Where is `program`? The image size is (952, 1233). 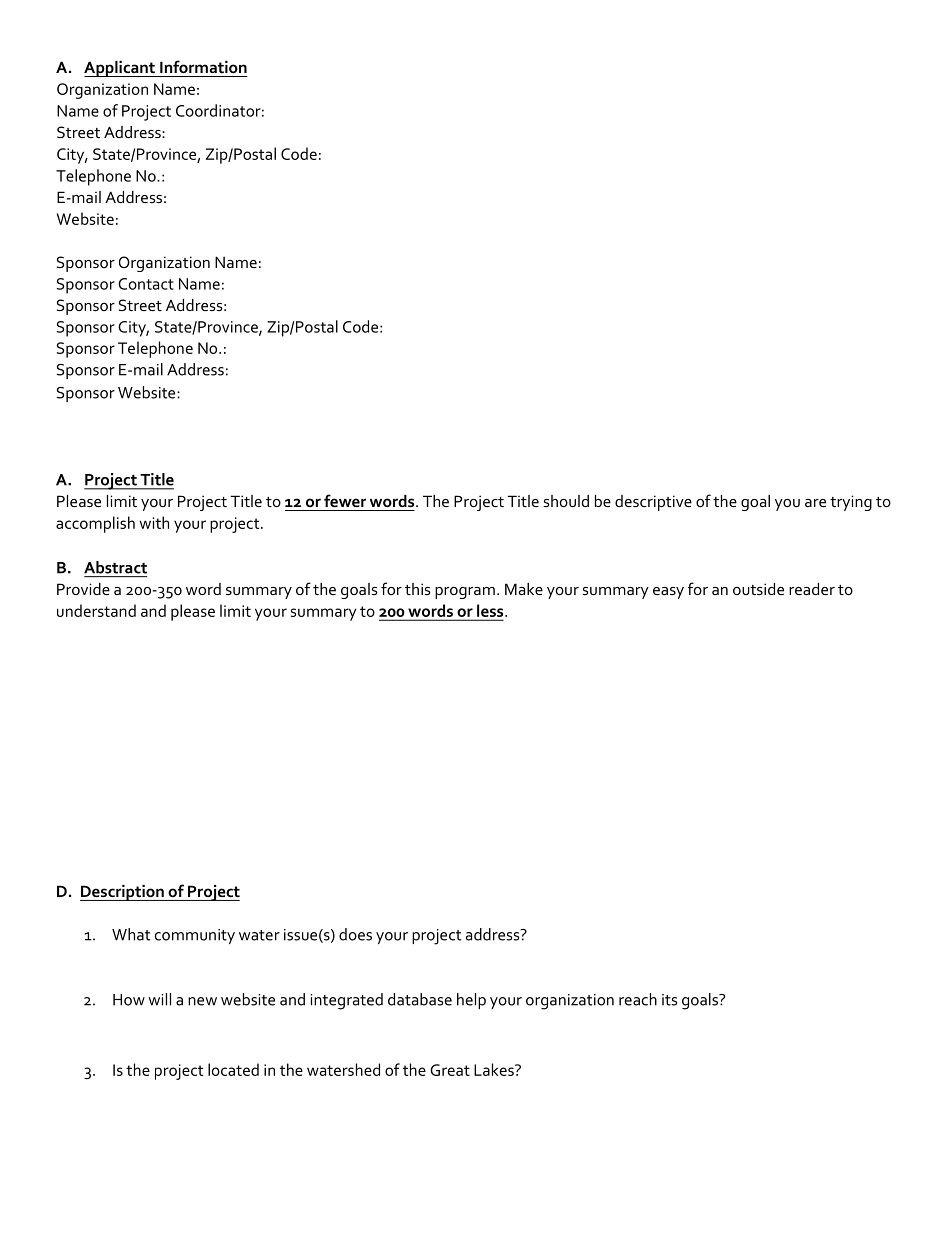
program is located at coordinates (465, 593).
